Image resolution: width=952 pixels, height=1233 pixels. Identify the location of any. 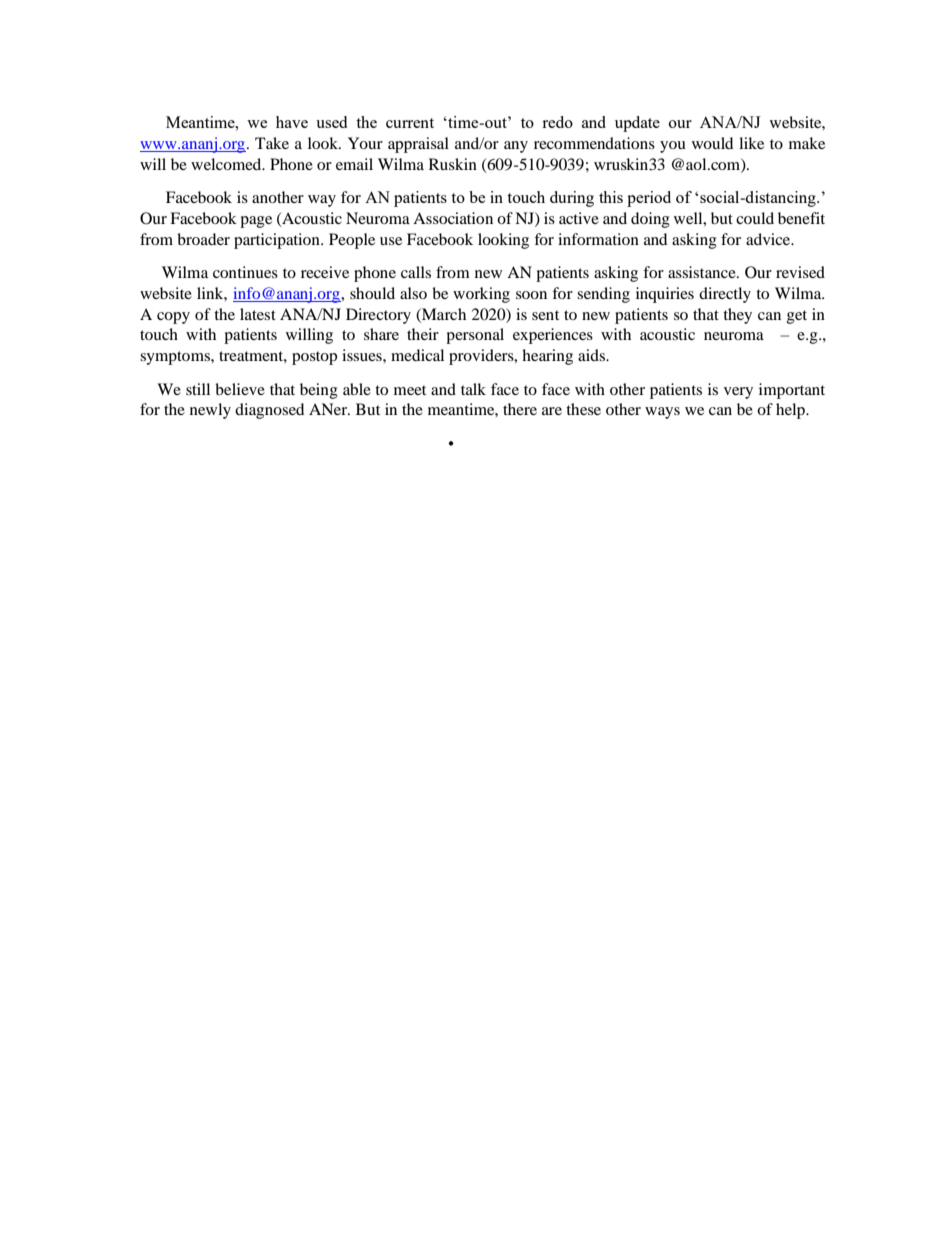
(516, 147).
